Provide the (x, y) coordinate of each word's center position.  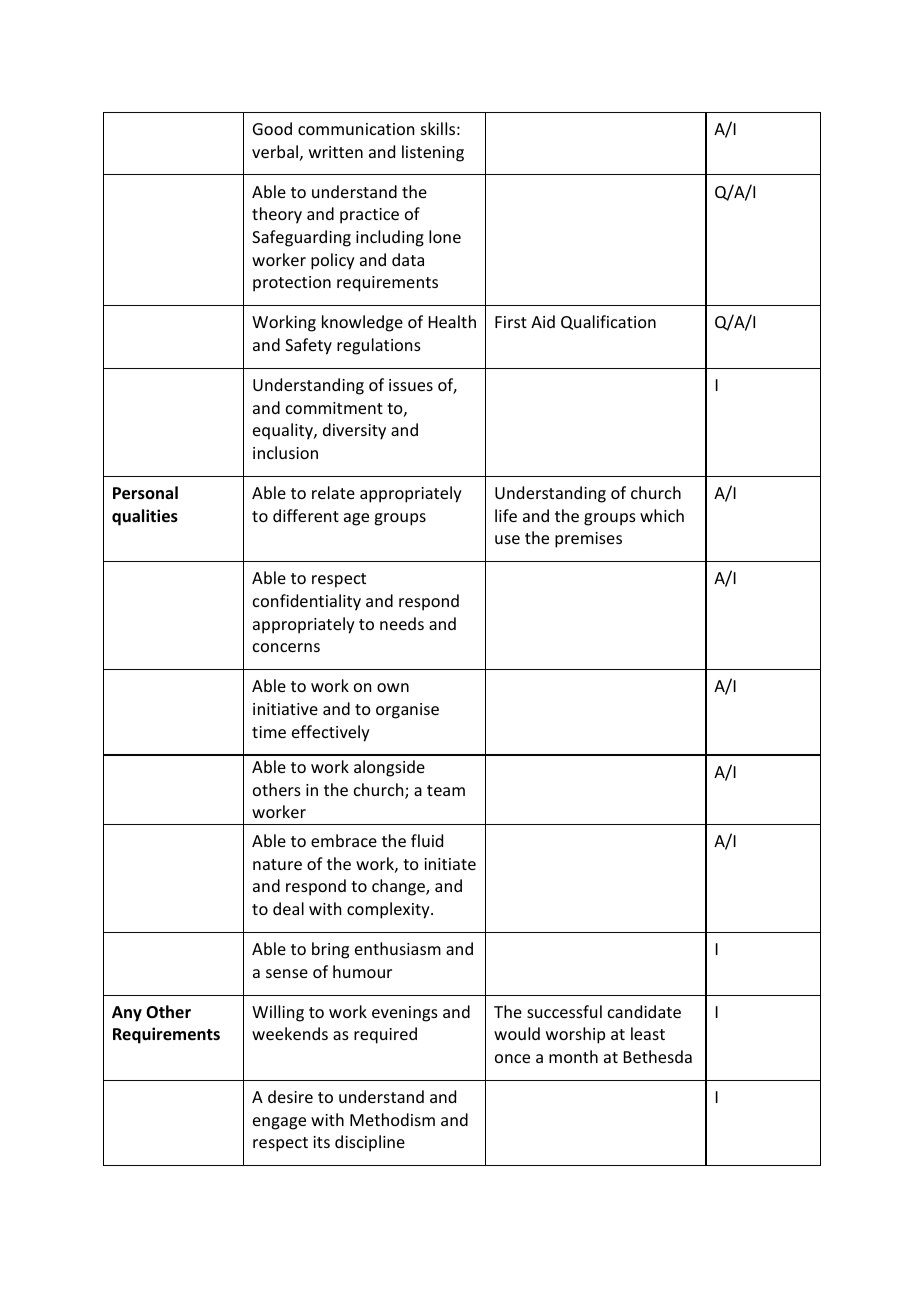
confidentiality (307, 602)
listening (433, 153)
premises (588, 540)
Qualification (608, 322)
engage (279, 1123)
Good (272, 128)
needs (402, 623)
